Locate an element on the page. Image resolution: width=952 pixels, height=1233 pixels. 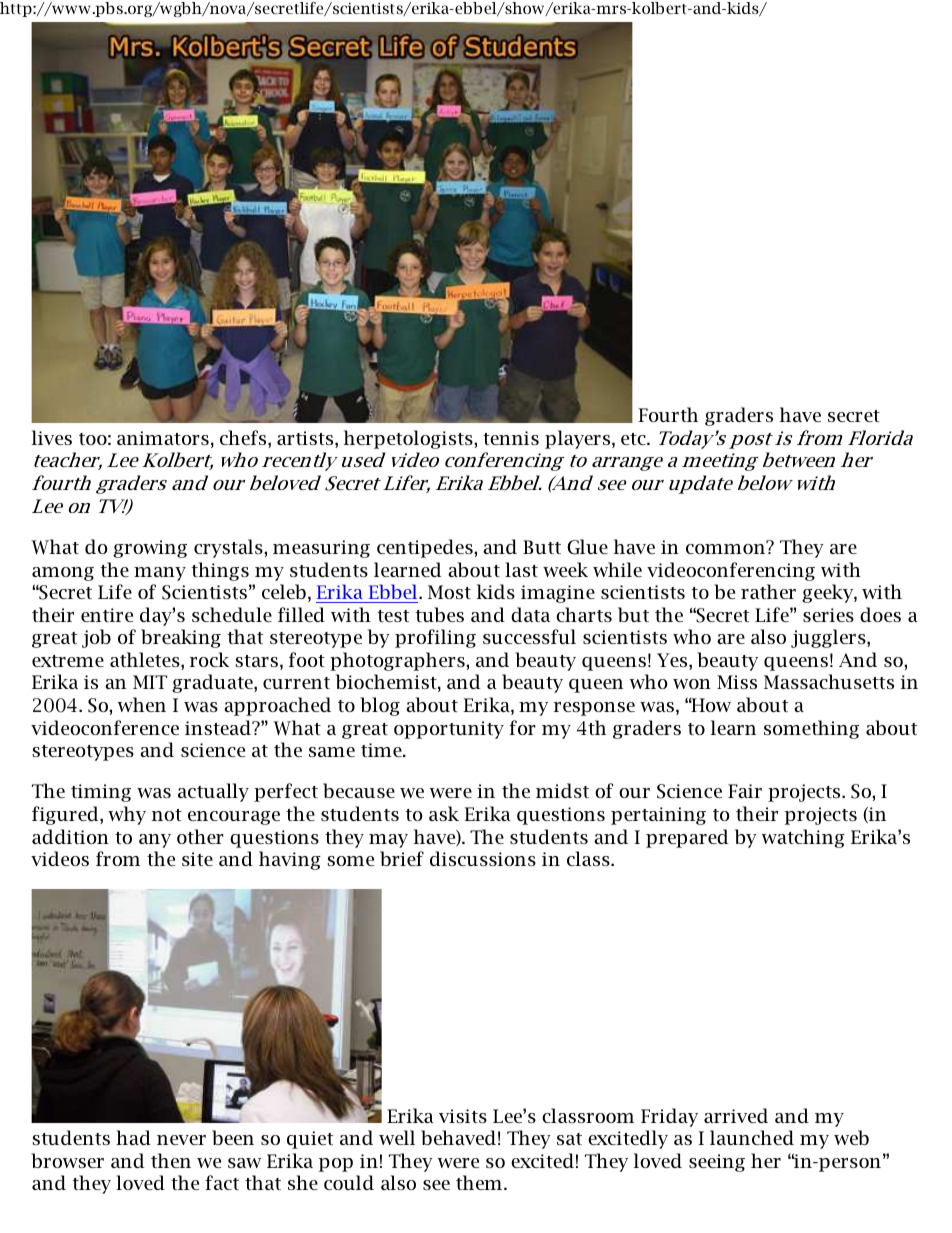
them is located at coordinates (480, 1182).
